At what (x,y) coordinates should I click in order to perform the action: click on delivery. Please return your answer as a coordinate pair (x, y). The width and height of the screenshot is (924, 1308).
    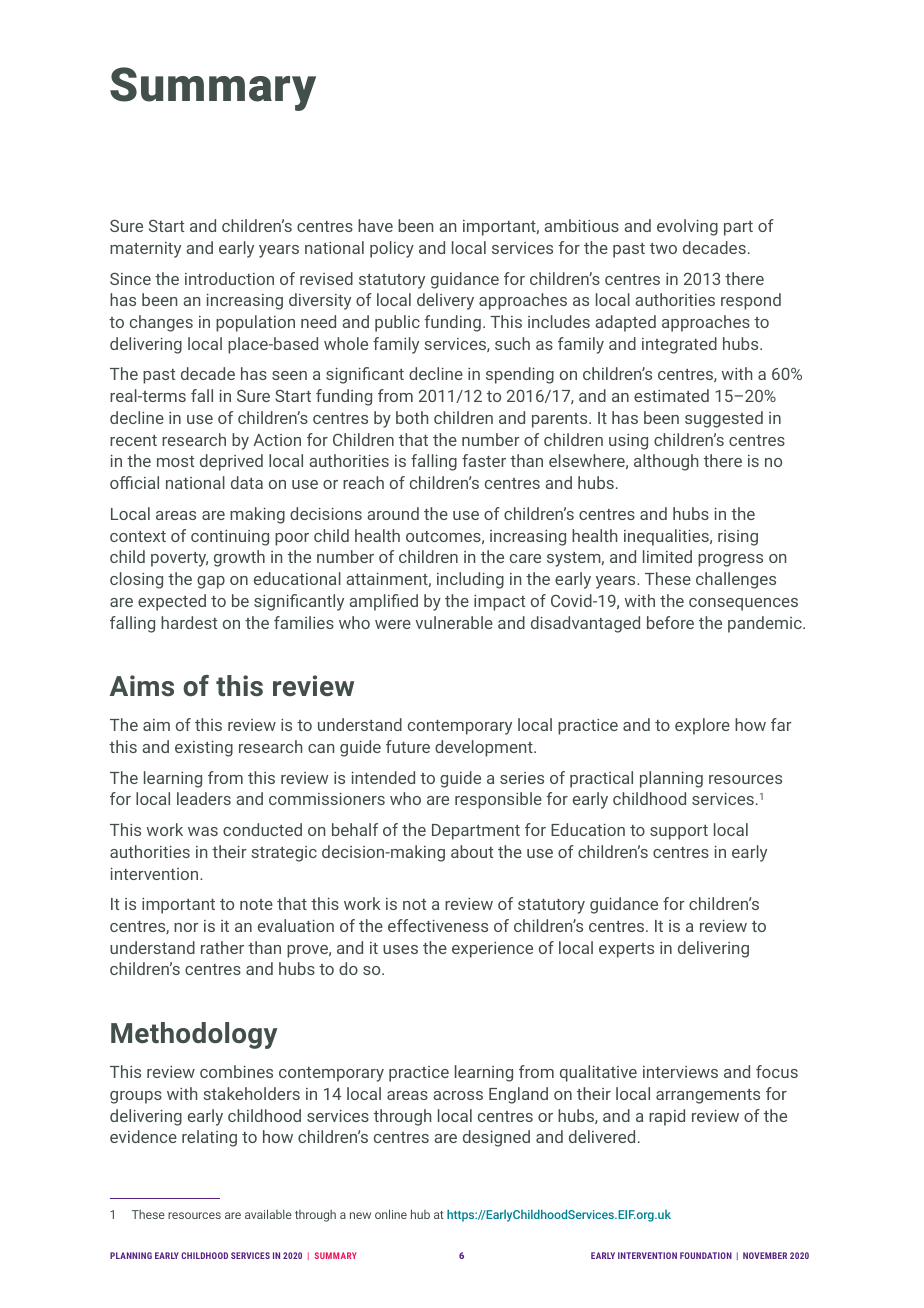
    Looking at the image, I should click on (445, 301).
